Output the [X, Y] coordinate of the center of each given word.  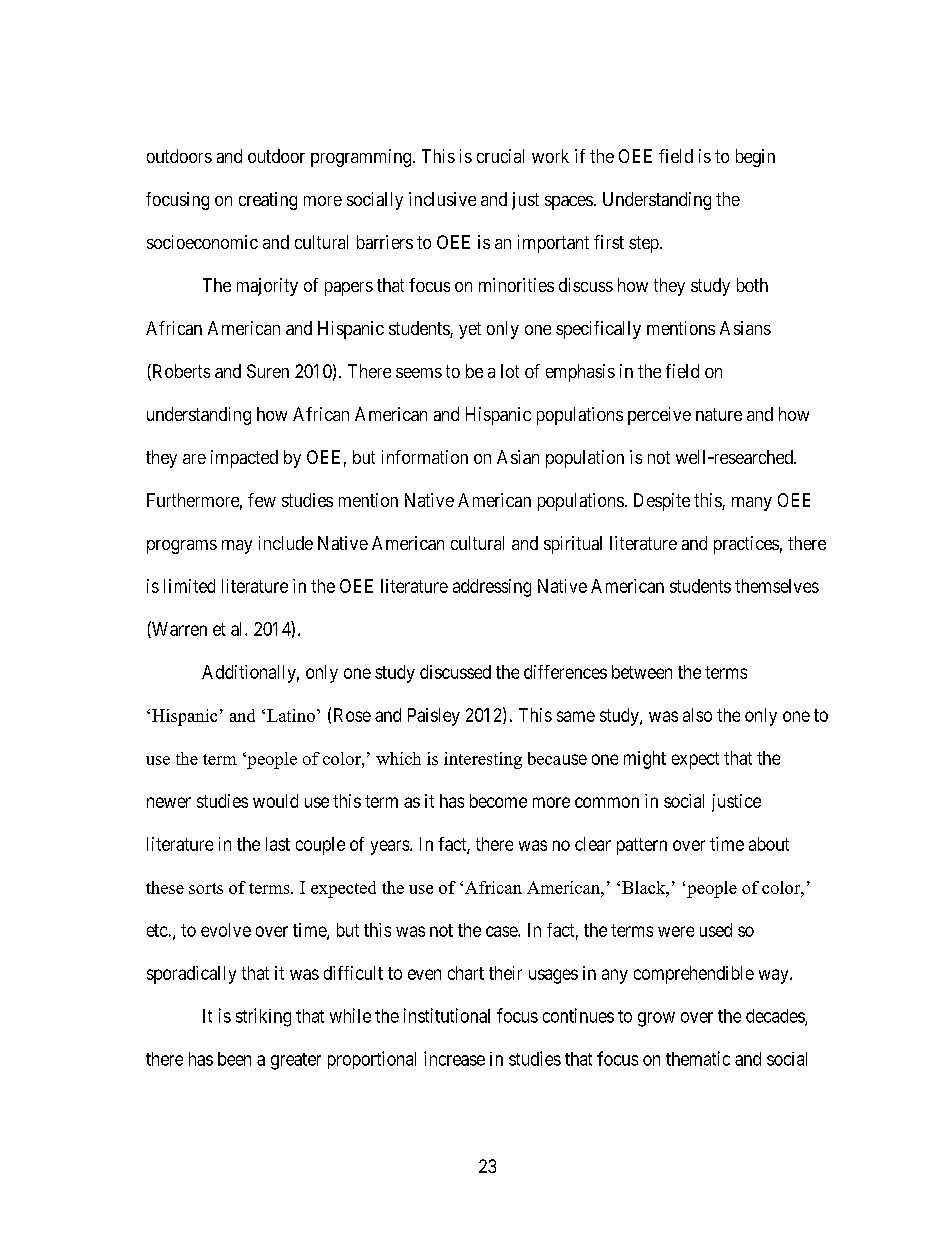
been [234, 1059]
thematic [698, 1058]
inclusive [442, 199]
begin [755, 158]
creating [268, 201]
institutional [447, 1015]
